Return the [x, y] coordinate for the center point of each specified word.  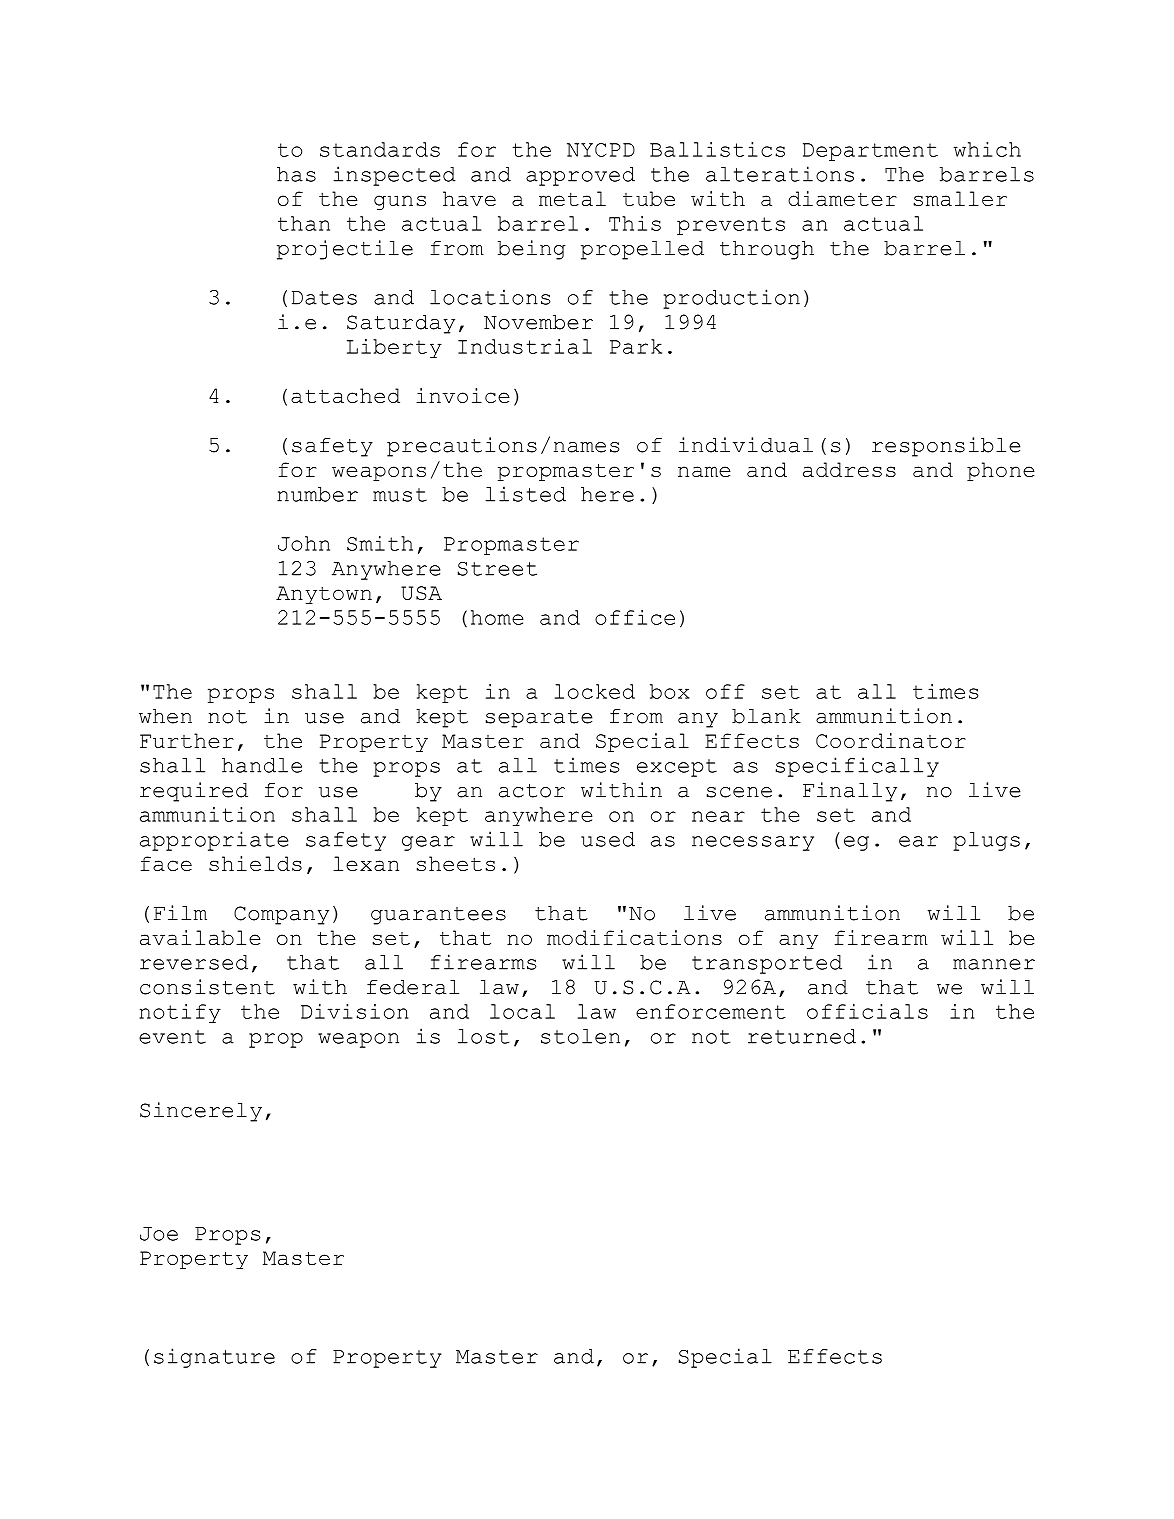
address [849, 469]
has [296, 174]
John [304, 543]
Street [497, 569]
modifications [634, 937]
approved [580, 176]
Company [281, 915]
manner [994, 964]
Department [870, 152]
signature [214, 1358]
